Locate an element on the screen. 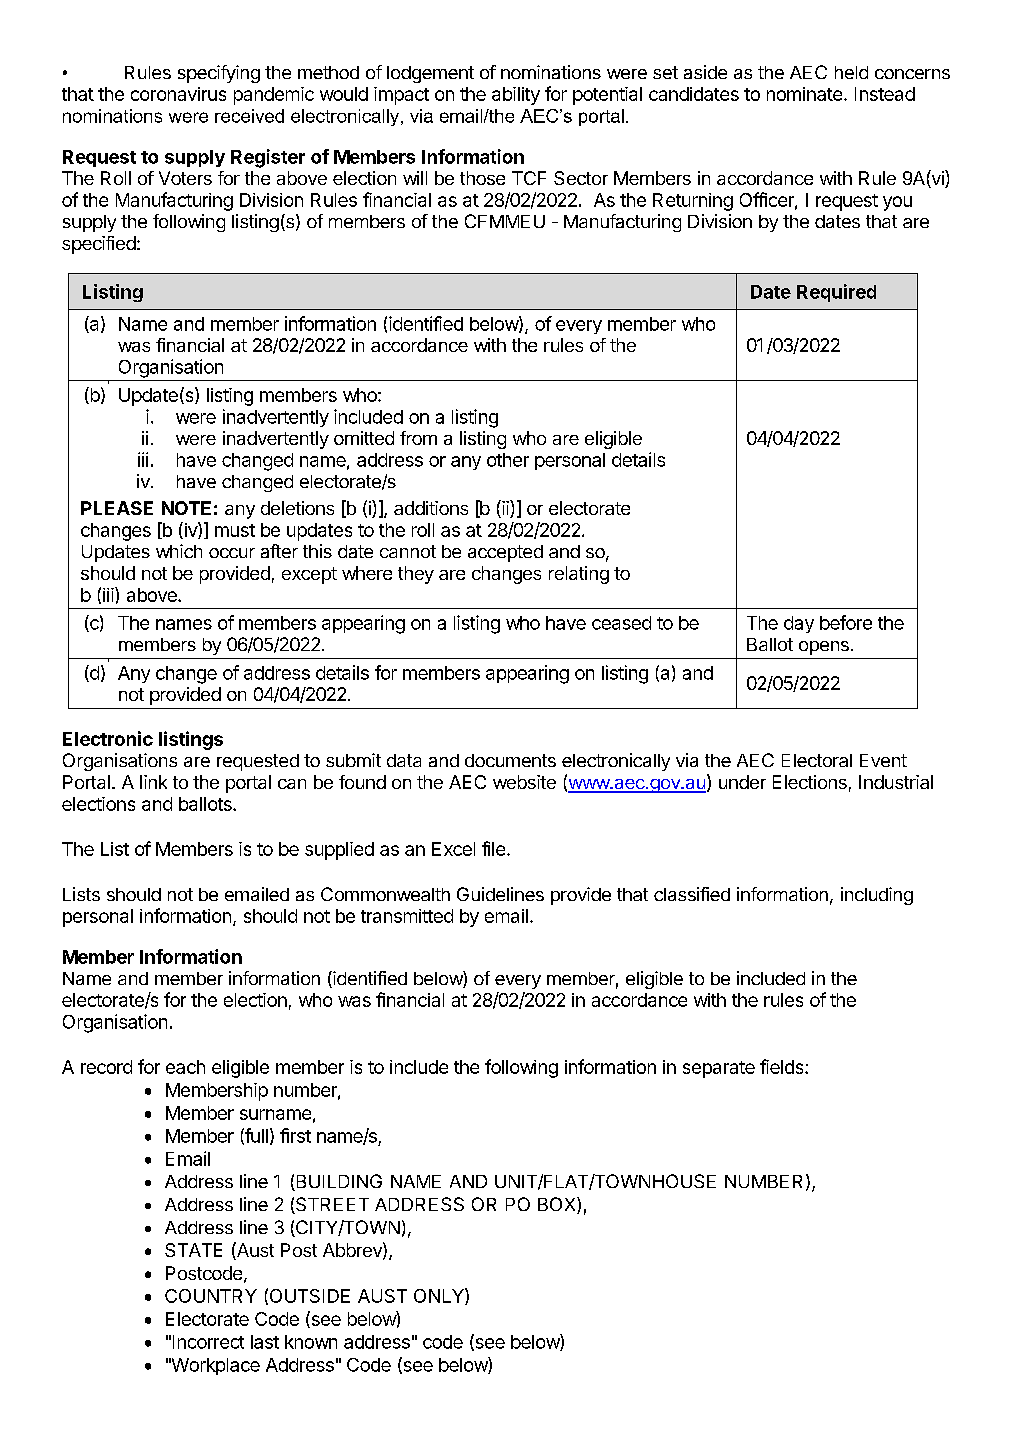  ONLY is located at coordinates (440, 1296).
